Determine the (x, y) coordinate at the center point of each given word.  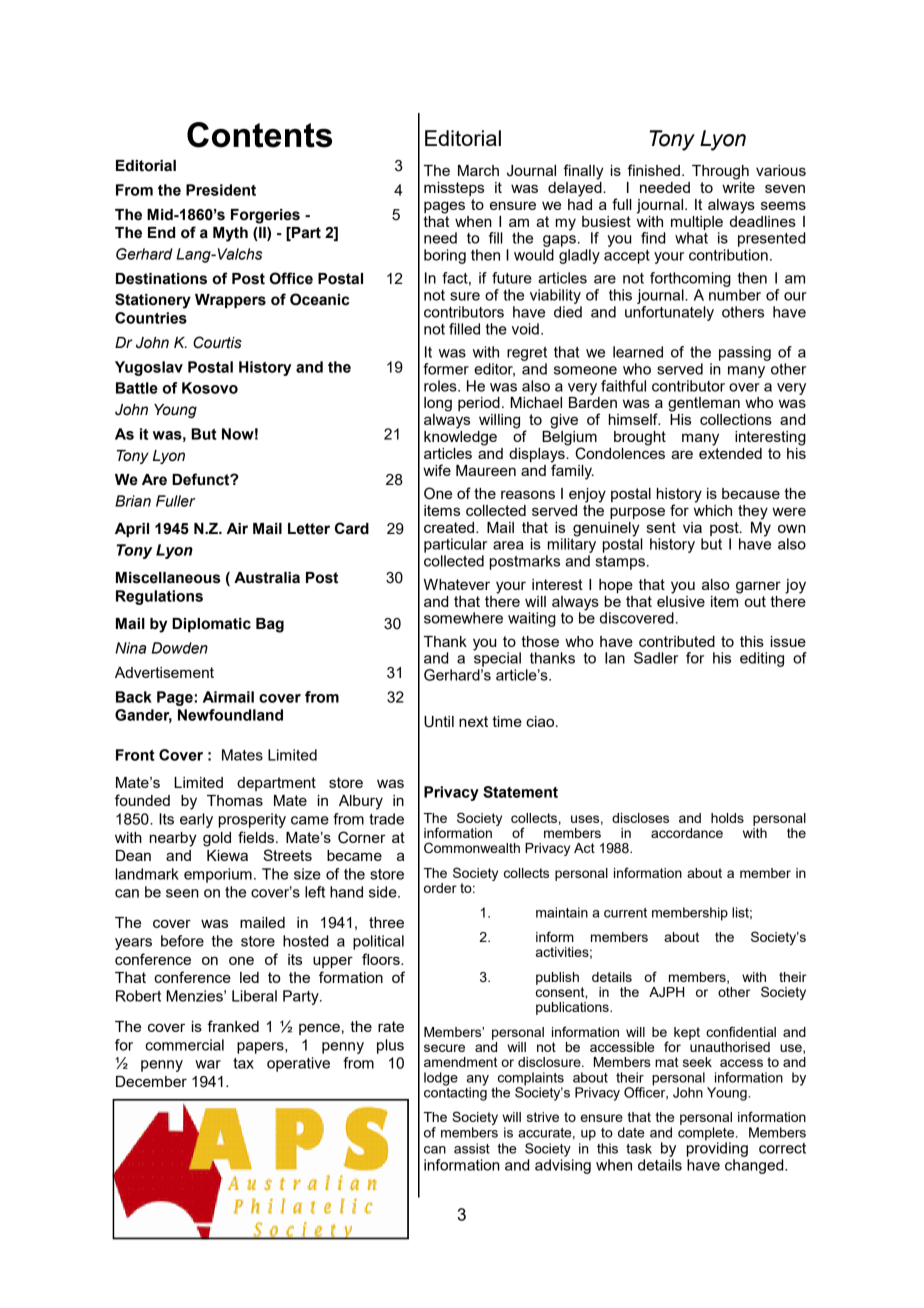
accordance (687, 833)
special (497, 658)
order (440, 888)
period (479, 404)
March (478, 170)
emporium (218, 875)
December (151, 1081)
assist (472, 1148)
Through (720, 172)
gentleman (704, 404)
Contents (259, 135)
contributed (677, 641)
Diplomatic (211, 625)
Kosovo (210, 388)
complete (707, 1135)
